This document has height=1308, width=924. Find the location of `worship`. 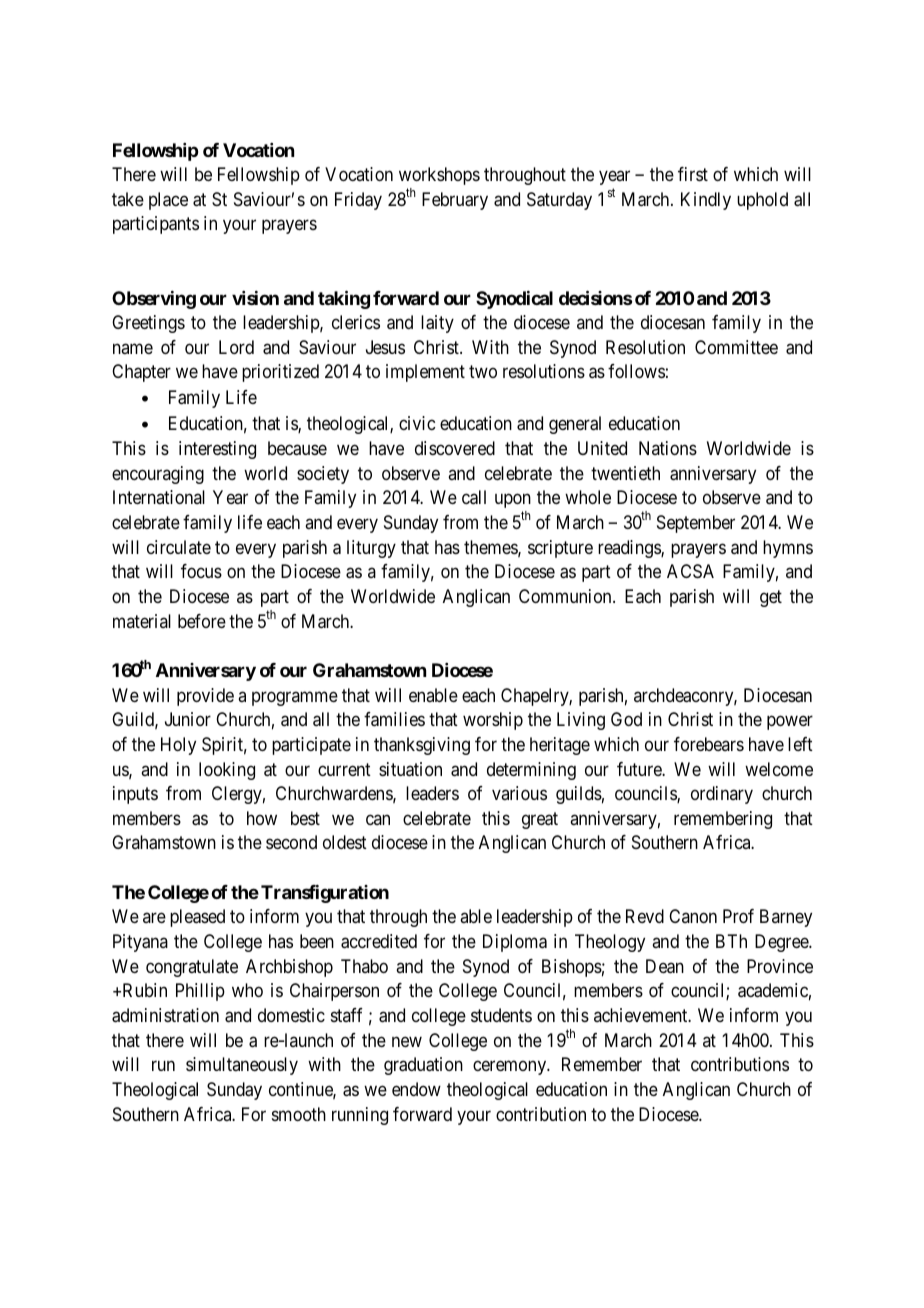

worship is located at coordinates (493, 721).
